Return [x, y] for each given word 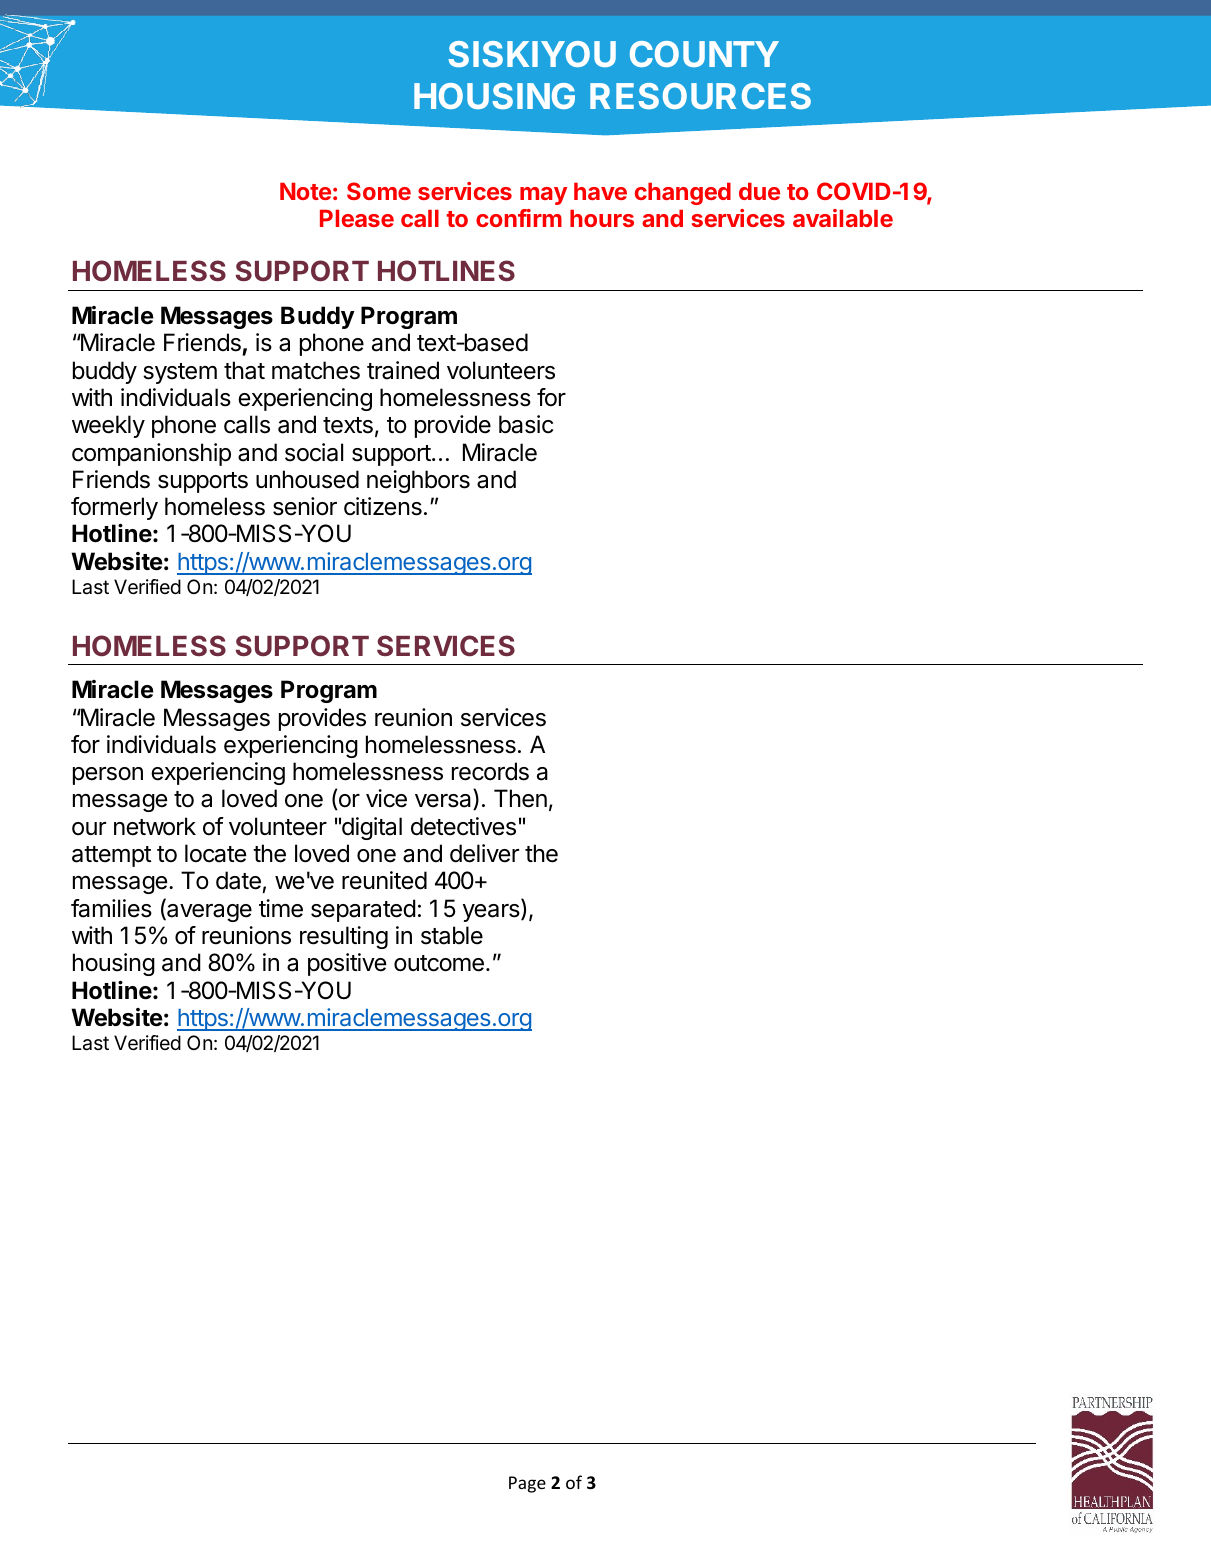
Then [520, 798]
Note [305, 191]
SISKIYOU [532, 54]
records [490, 771]
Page [527, 1484]
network [155, 826]
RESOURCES [700, 96]
